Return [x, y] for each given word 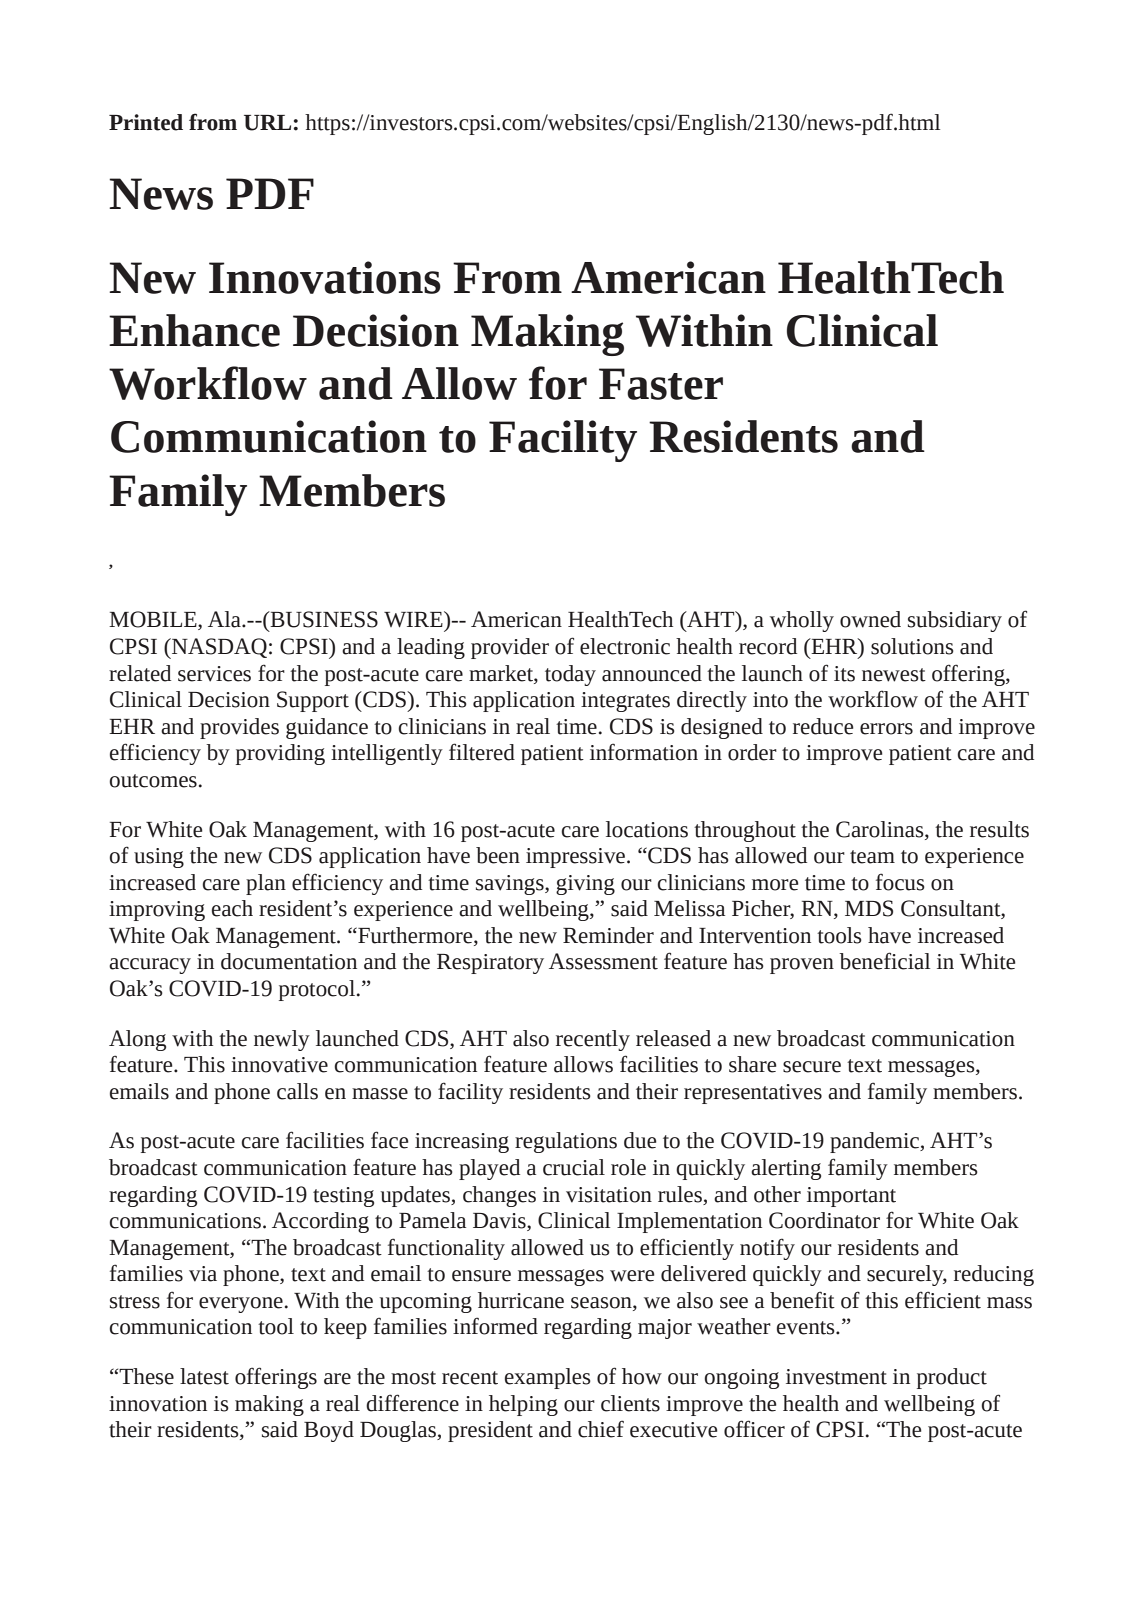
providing [280, 754]
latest [204, 1376]
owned [870, 619]
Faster [661, 384]
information [644, 752]
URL [267, 123]
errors [886, 729]
